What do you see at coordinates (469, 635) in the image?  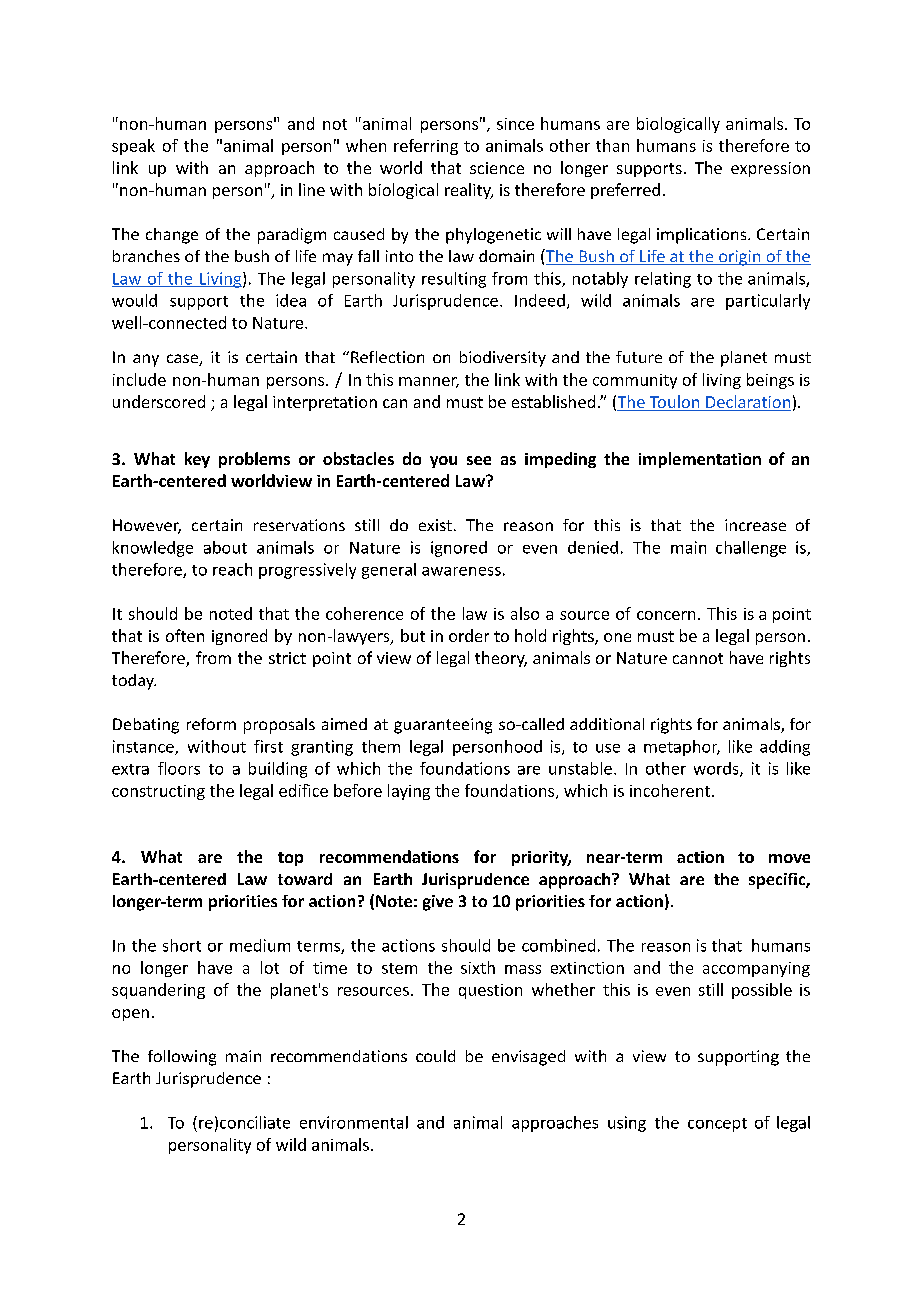 I see `order` at bounding box center [469, 635].
